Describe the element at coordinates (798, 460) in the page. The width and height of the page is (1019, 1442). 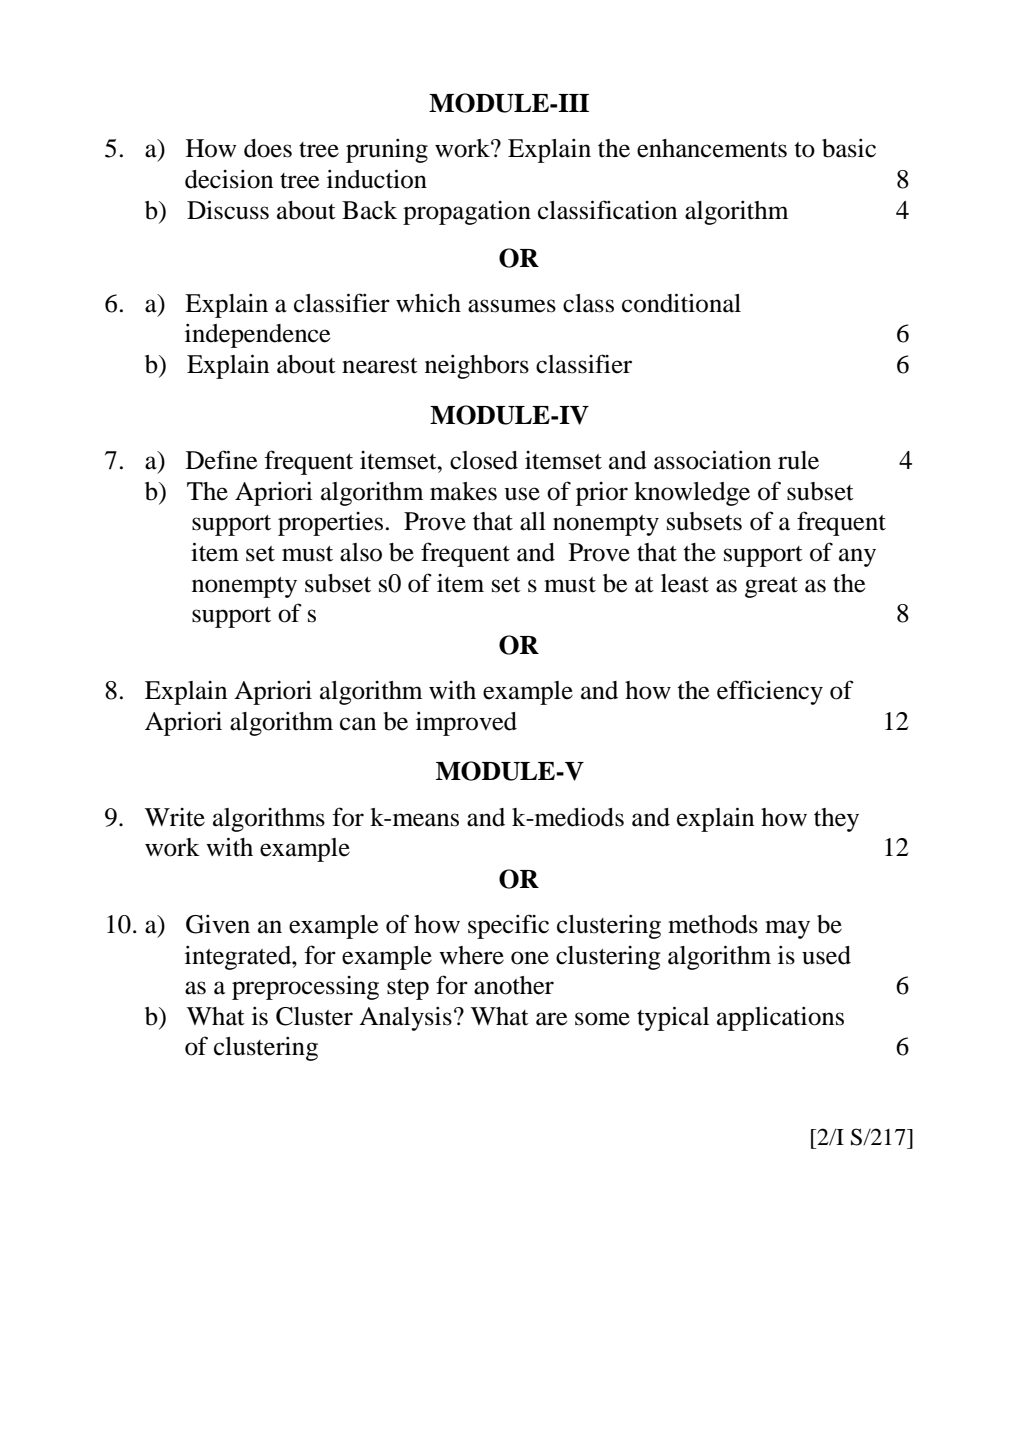
I see `rule` at that location.
